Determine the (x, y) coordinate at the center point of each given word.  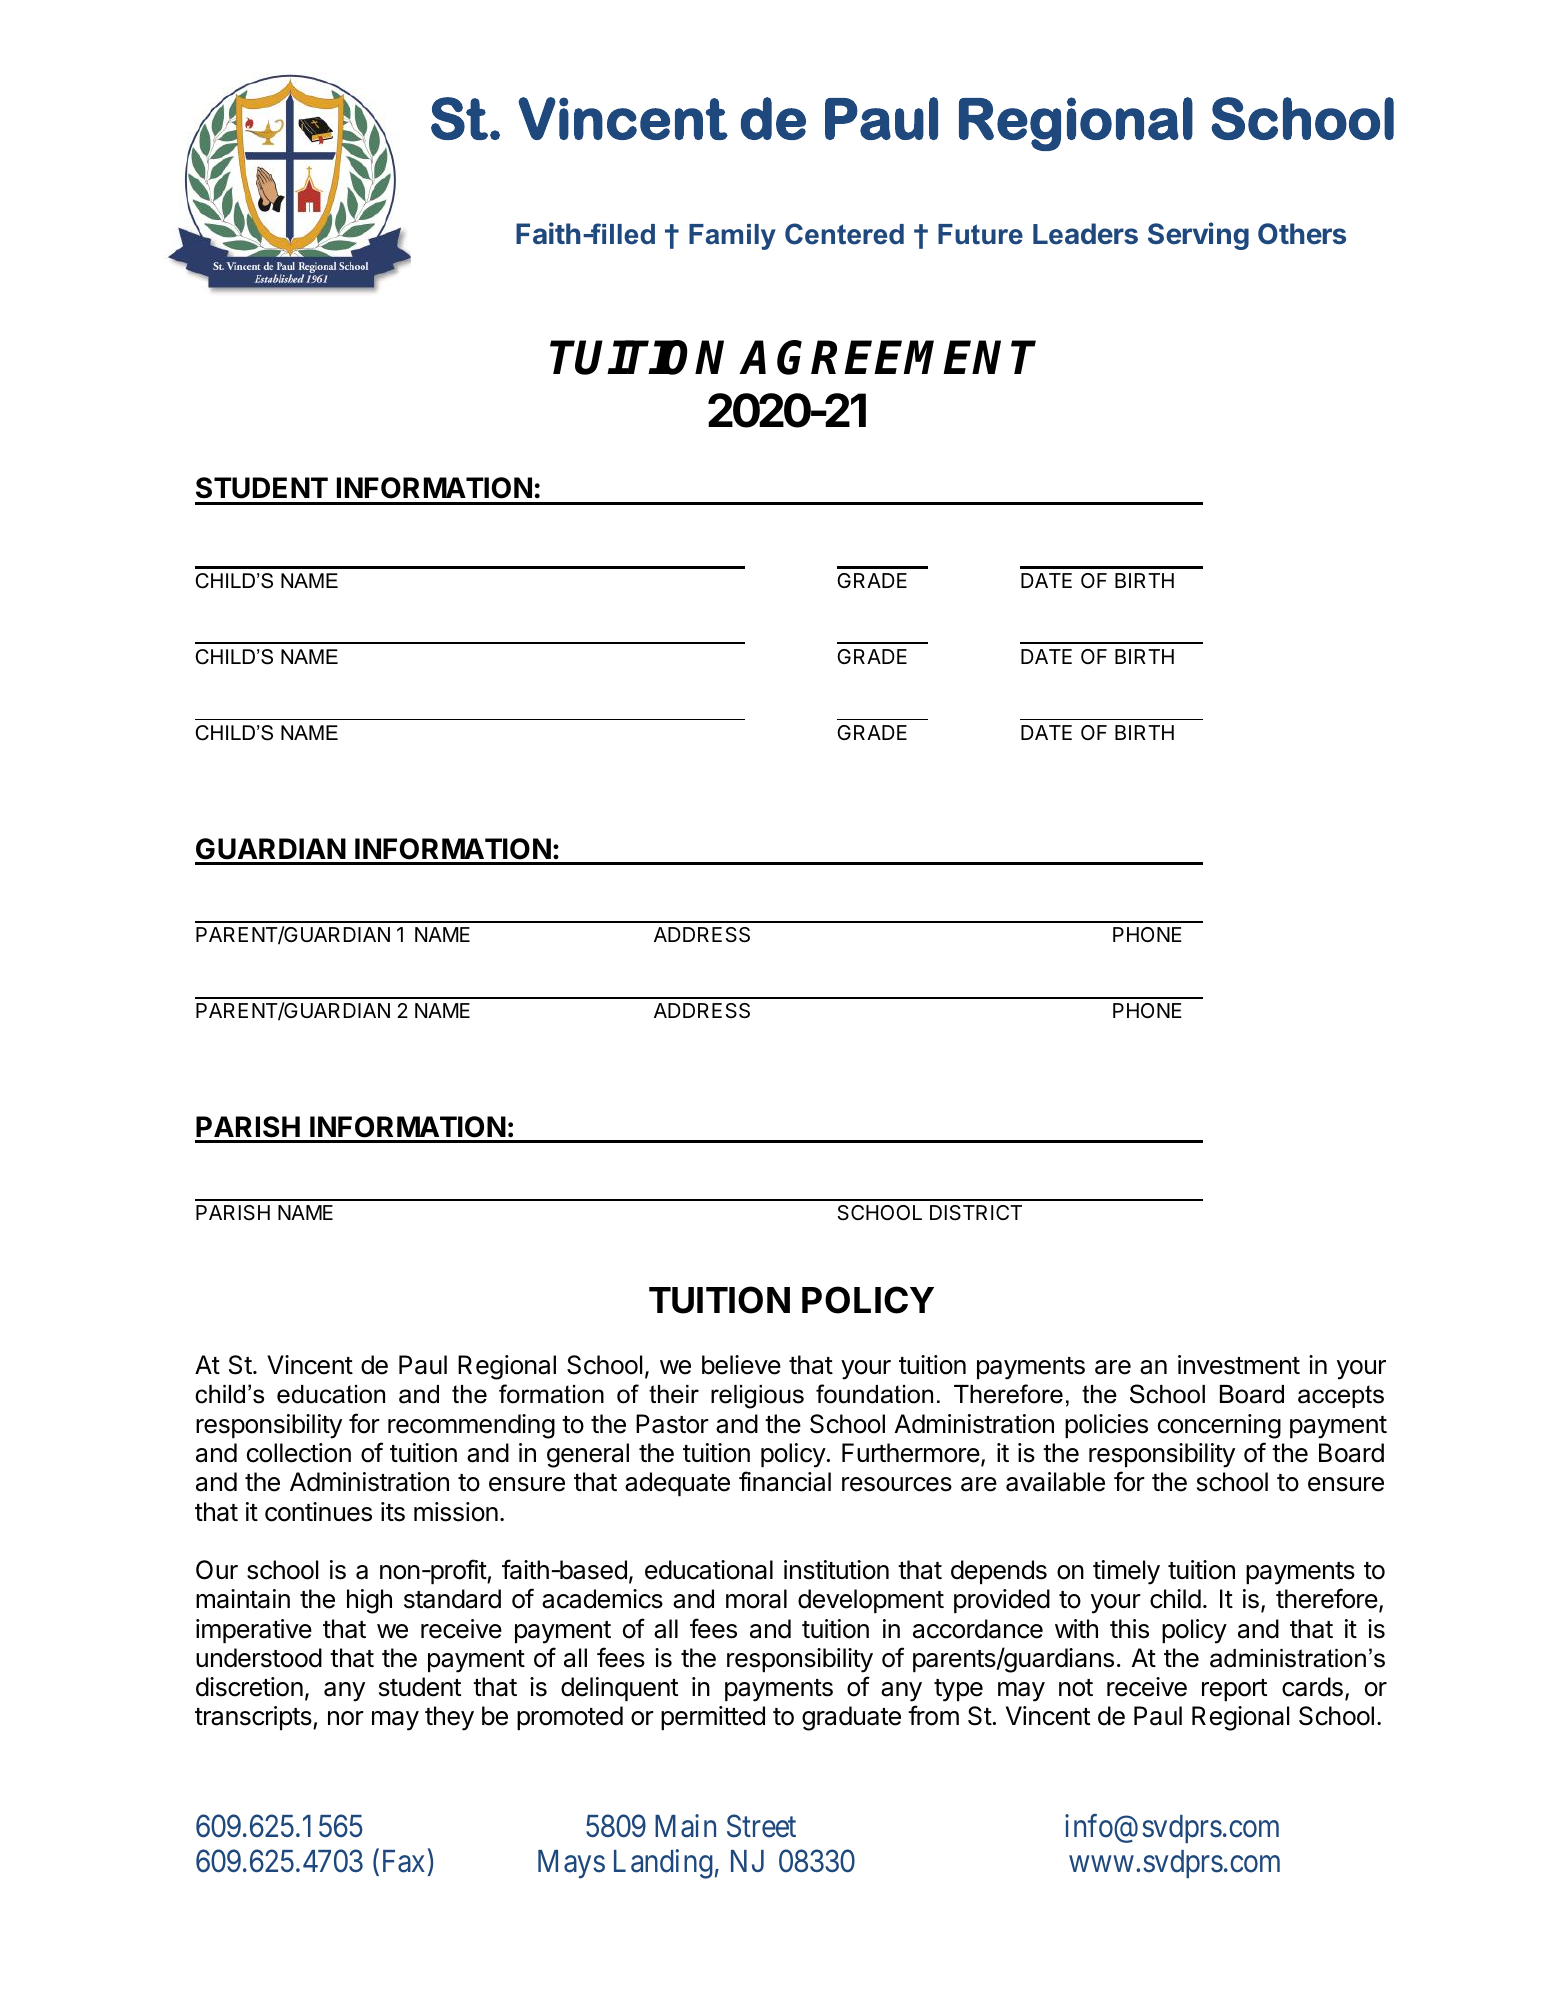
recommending (471, 1426)
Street (761, 1826)
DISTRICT (976, 1212)
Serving (1198, 236)
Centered (844, 234)
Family (732, 237)
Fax (404, 1861)
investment (1239, 1365)
